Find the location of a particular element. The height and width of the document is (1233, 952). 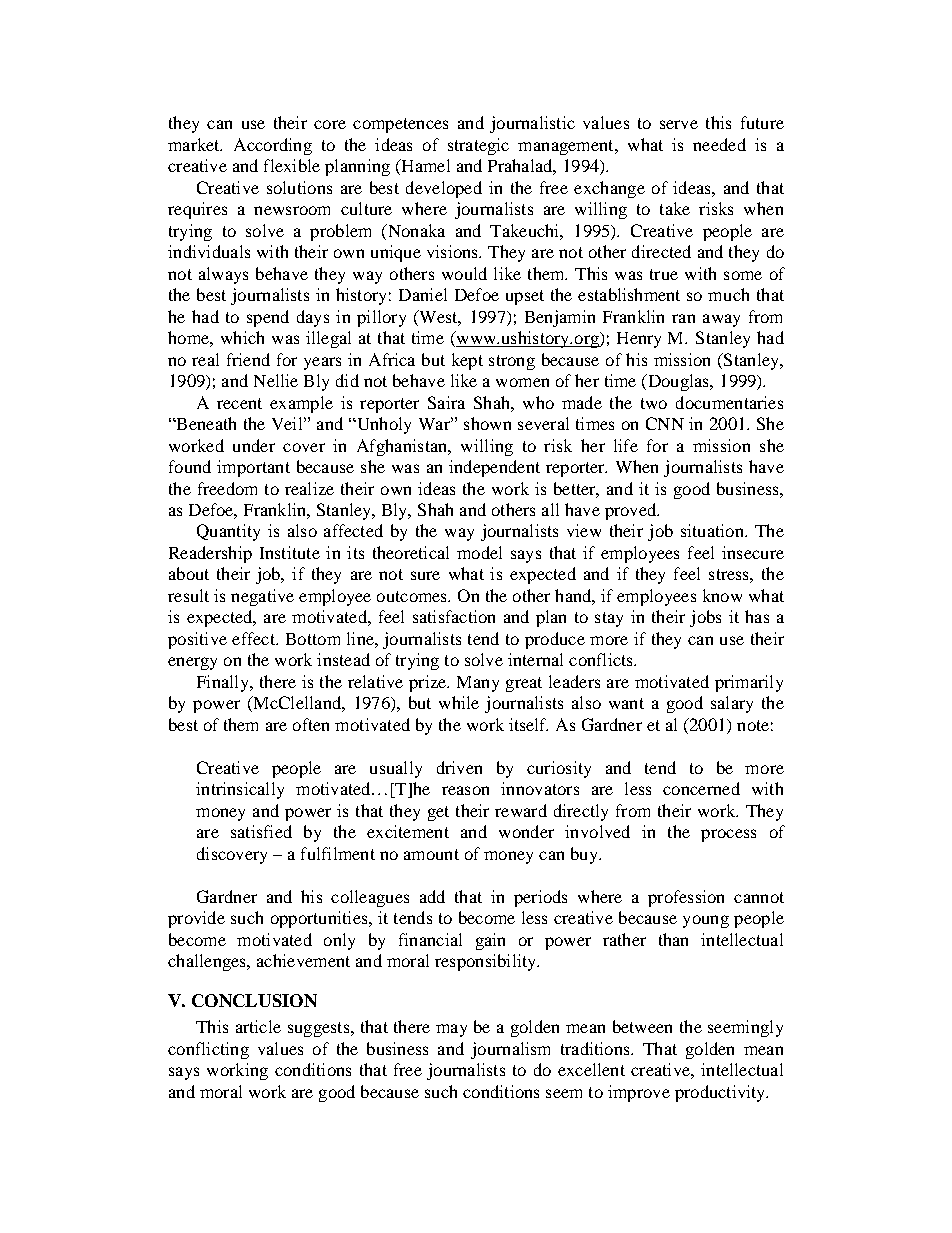

article is located at coordinates (258, 1026).
